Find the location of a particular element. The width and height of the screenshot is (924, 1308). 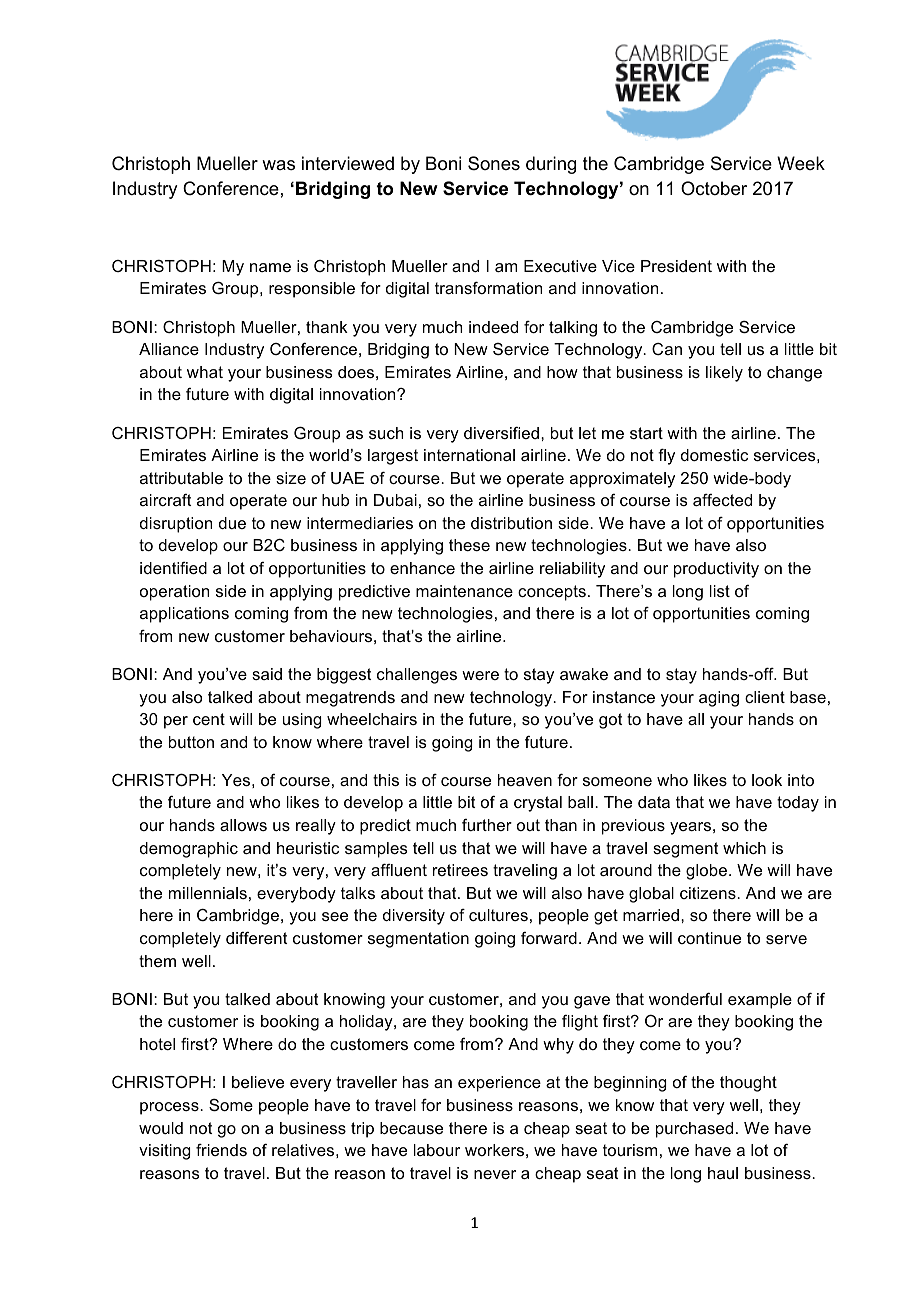

friends is located at coordinates (221, 1150).
